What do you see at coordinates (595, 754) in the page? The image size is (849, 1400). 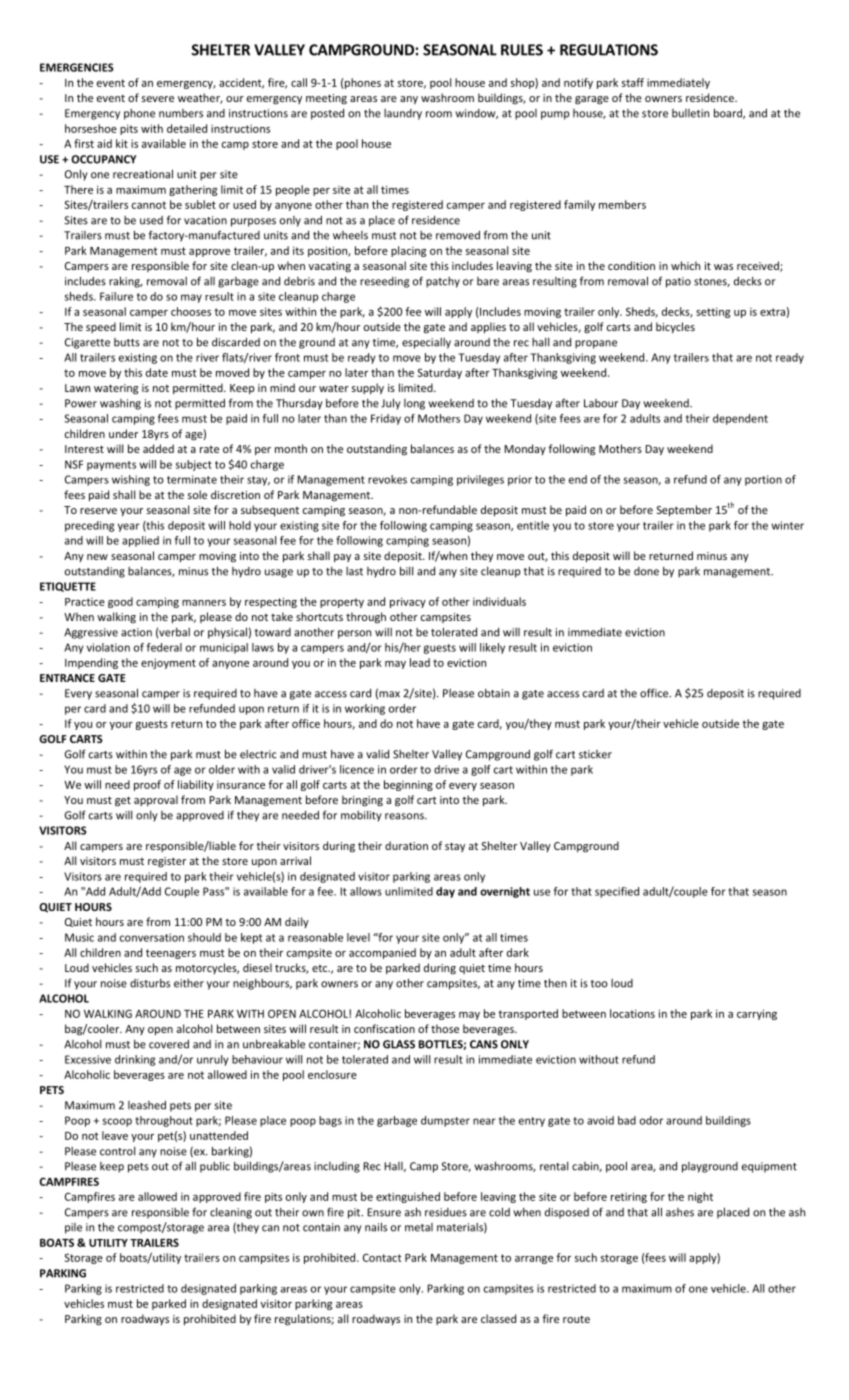 I see `sticker` at bounding box center [595, 754].
